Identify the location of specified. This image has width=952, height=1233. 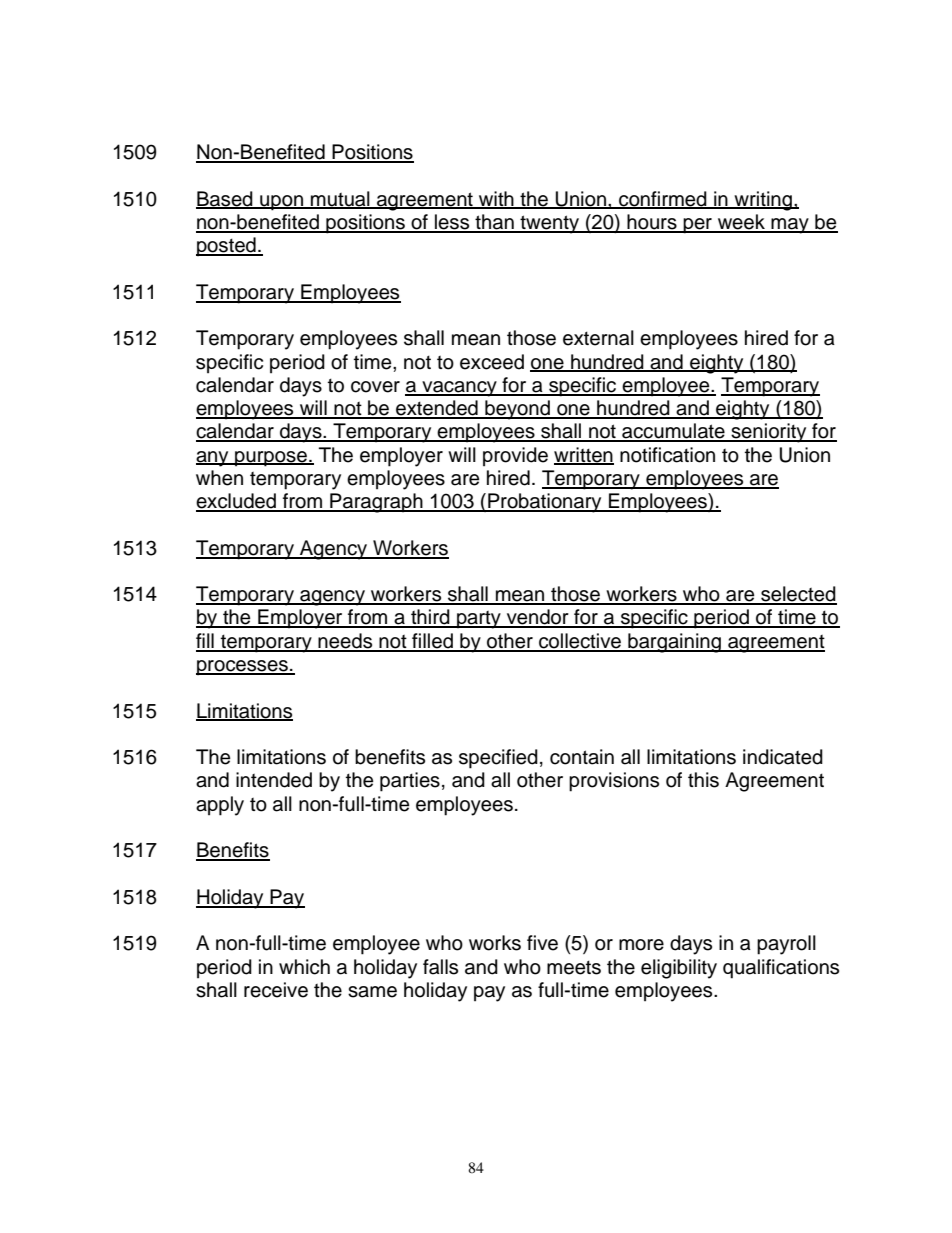
(498, 759).
